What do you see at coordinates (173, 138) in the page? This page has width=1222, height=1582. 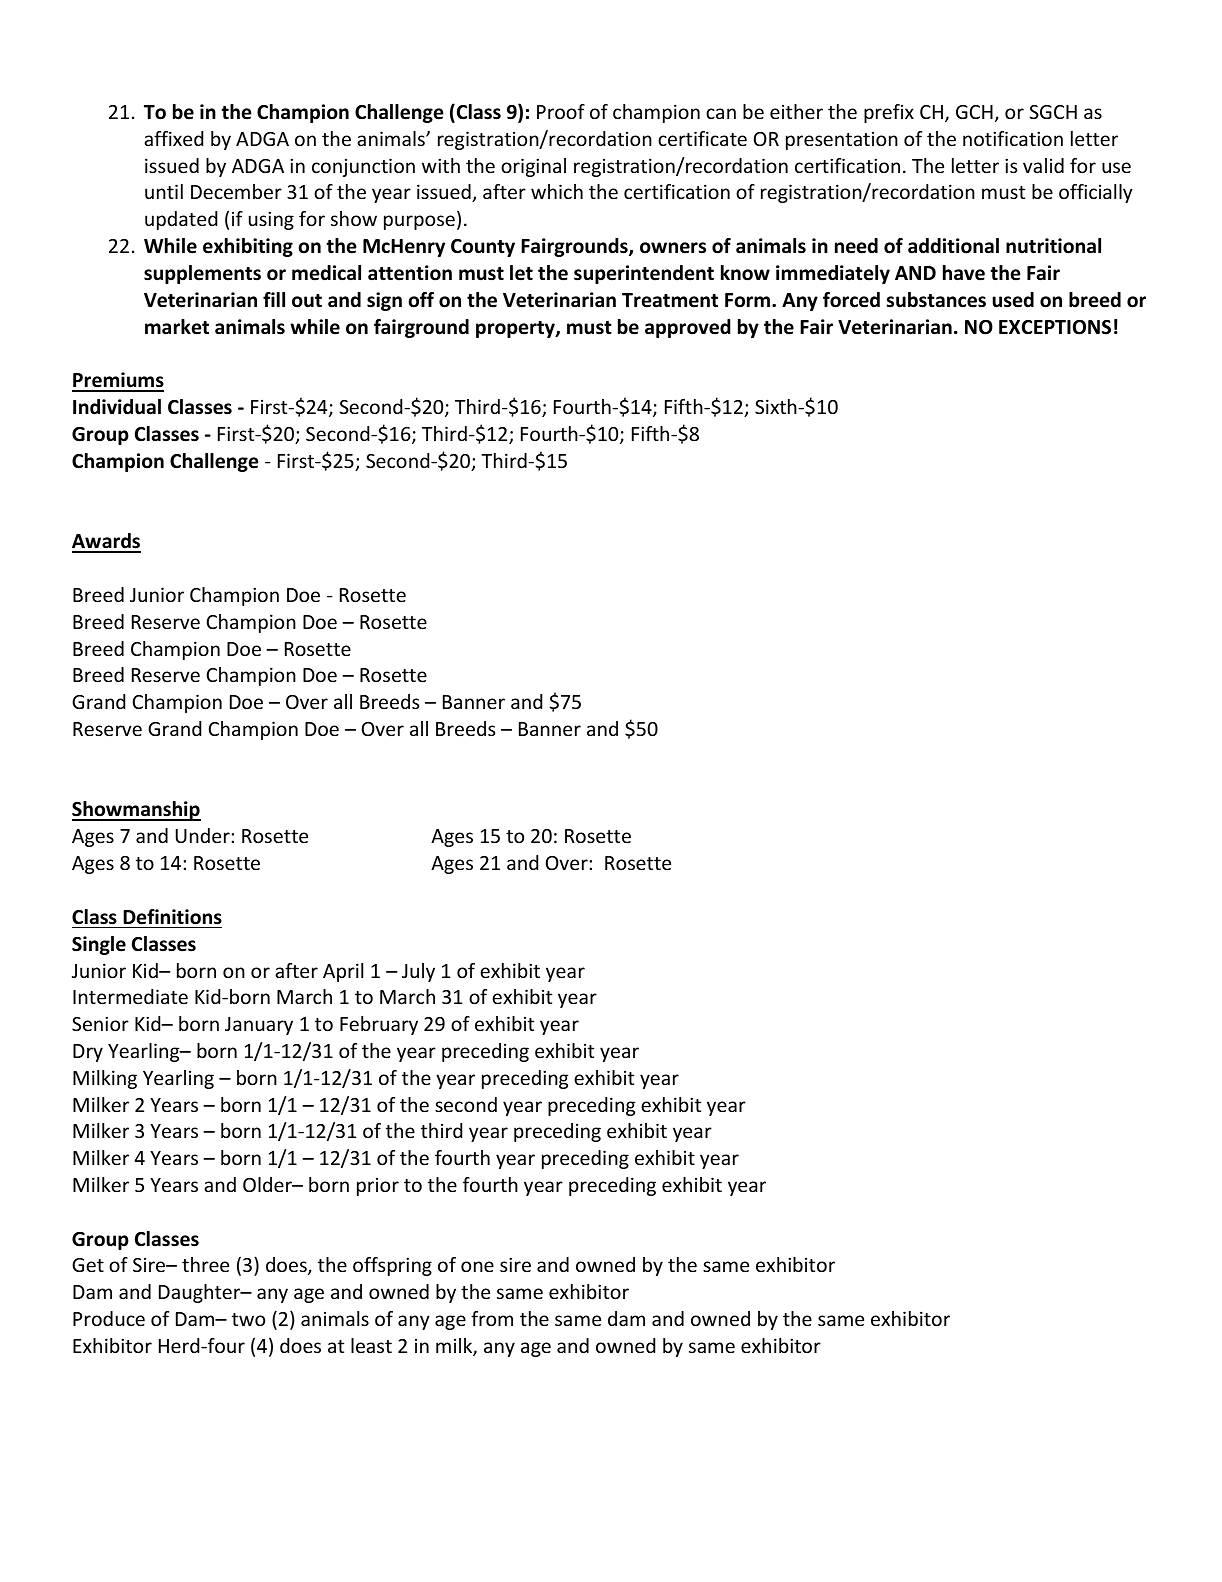 I see `affixed` at bounding box center [173, 138].
